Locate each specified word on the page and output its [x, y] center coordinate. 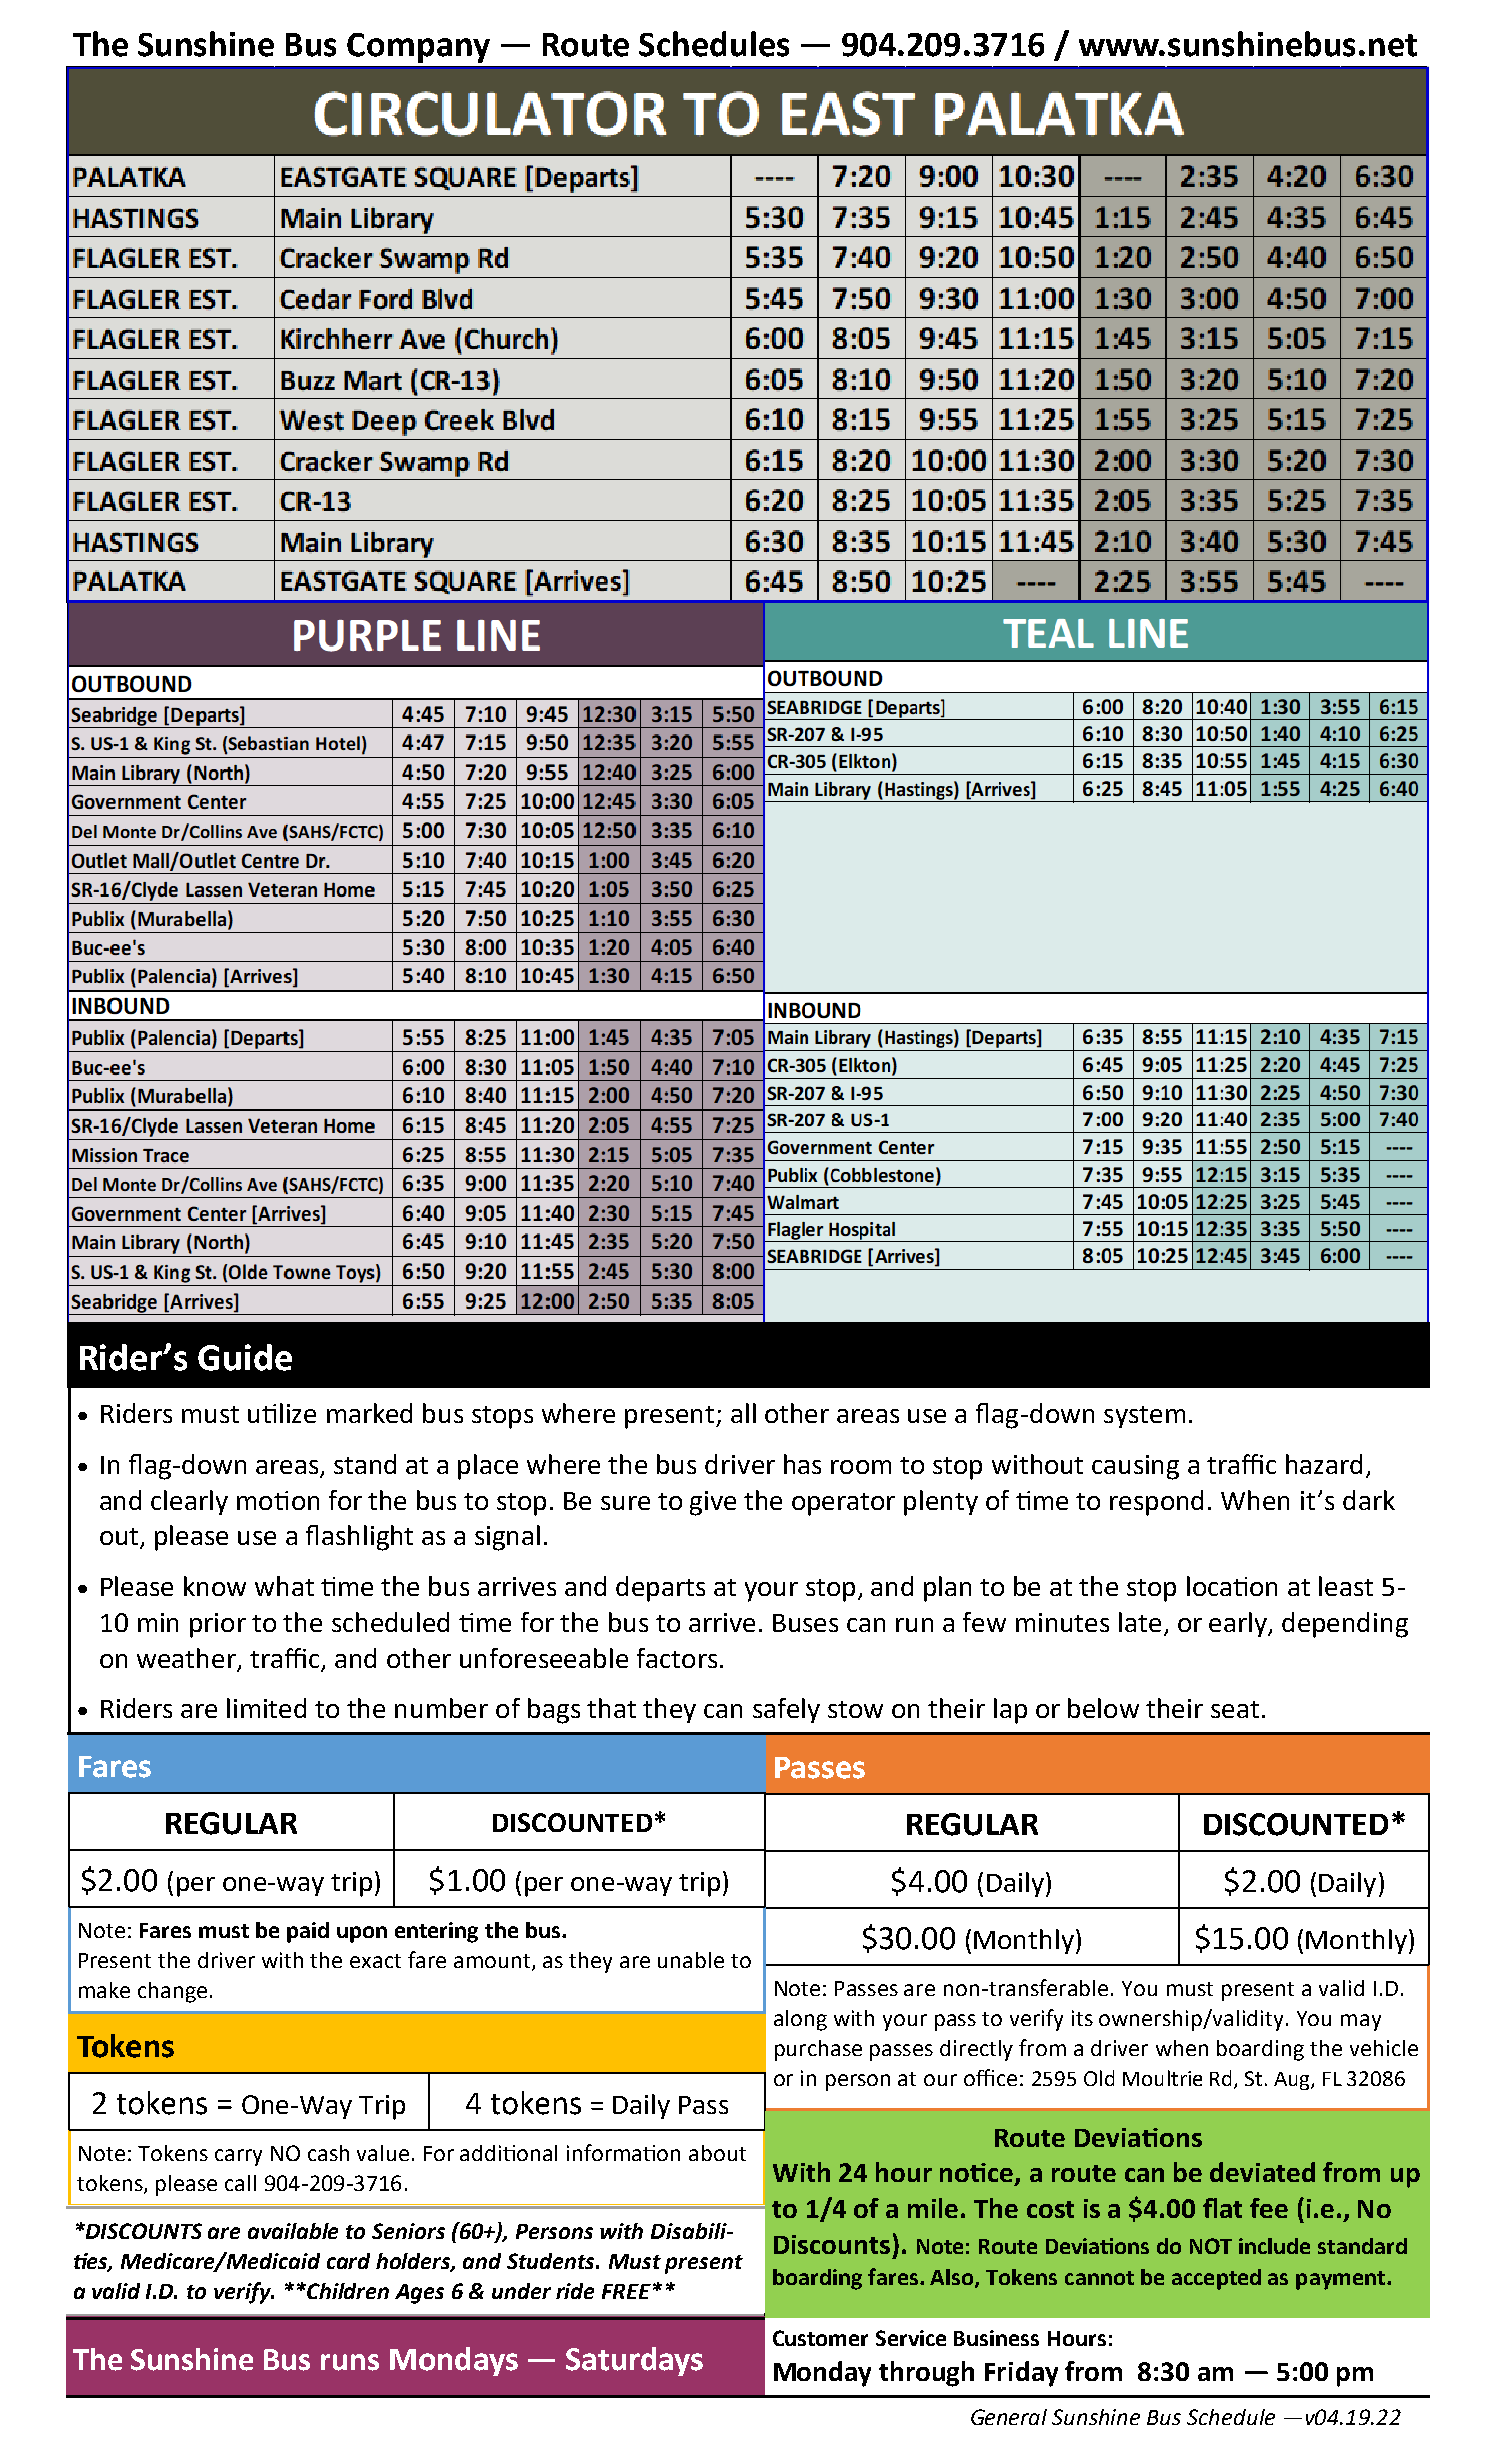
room [861, 1467]
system [1144, 1417]
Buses [805, 1623]
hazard [1324, 1464]
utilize [282, 1413]
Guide [245, 1357]
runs [350, 2362]
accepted [1216, 2279]
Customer [820, 2338]
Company [418, 48]
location [1232, 1586]
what [284, 1586]
